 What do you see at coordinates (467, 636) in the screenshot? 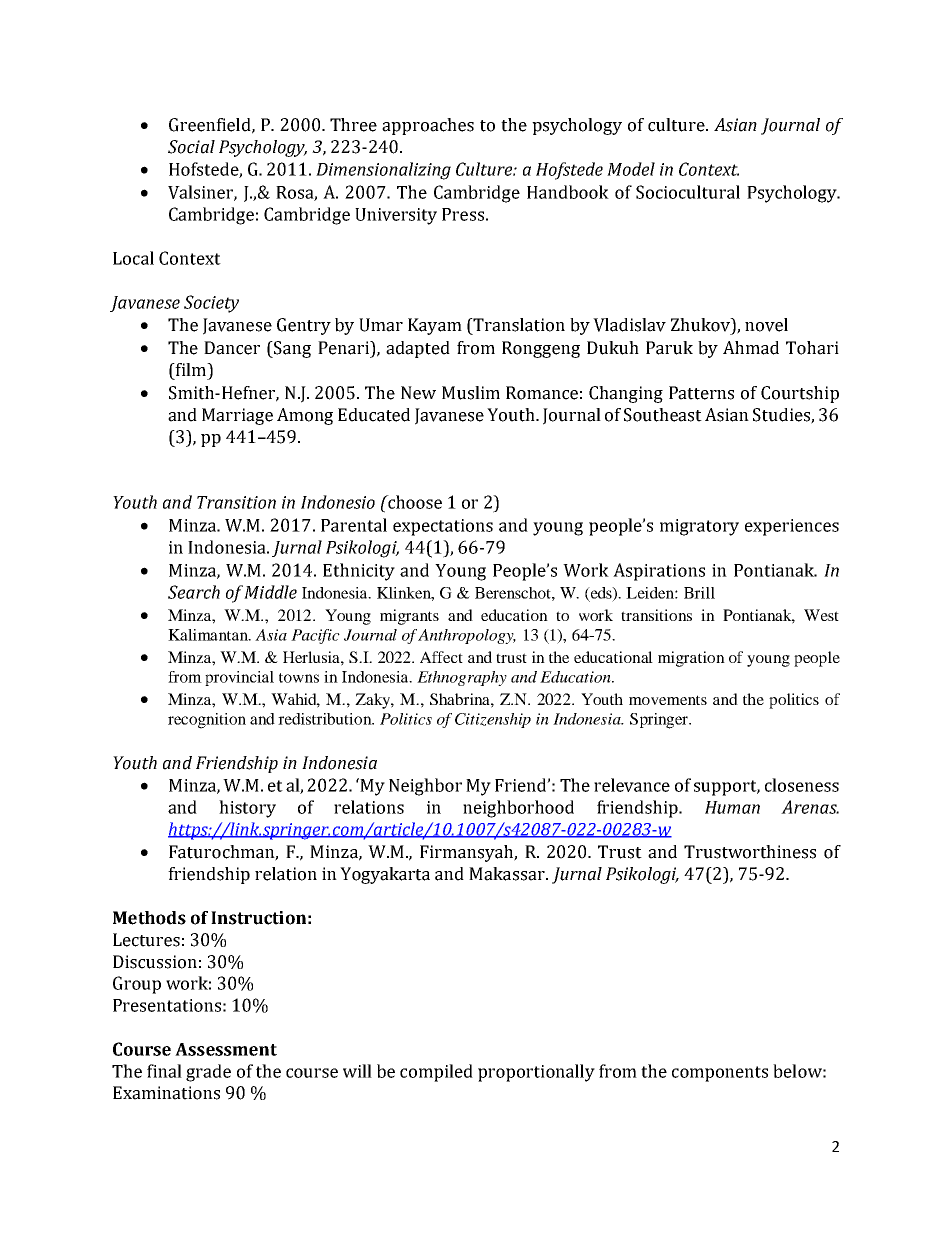
I see `Anthropology` at bounding box center [467, 636].
